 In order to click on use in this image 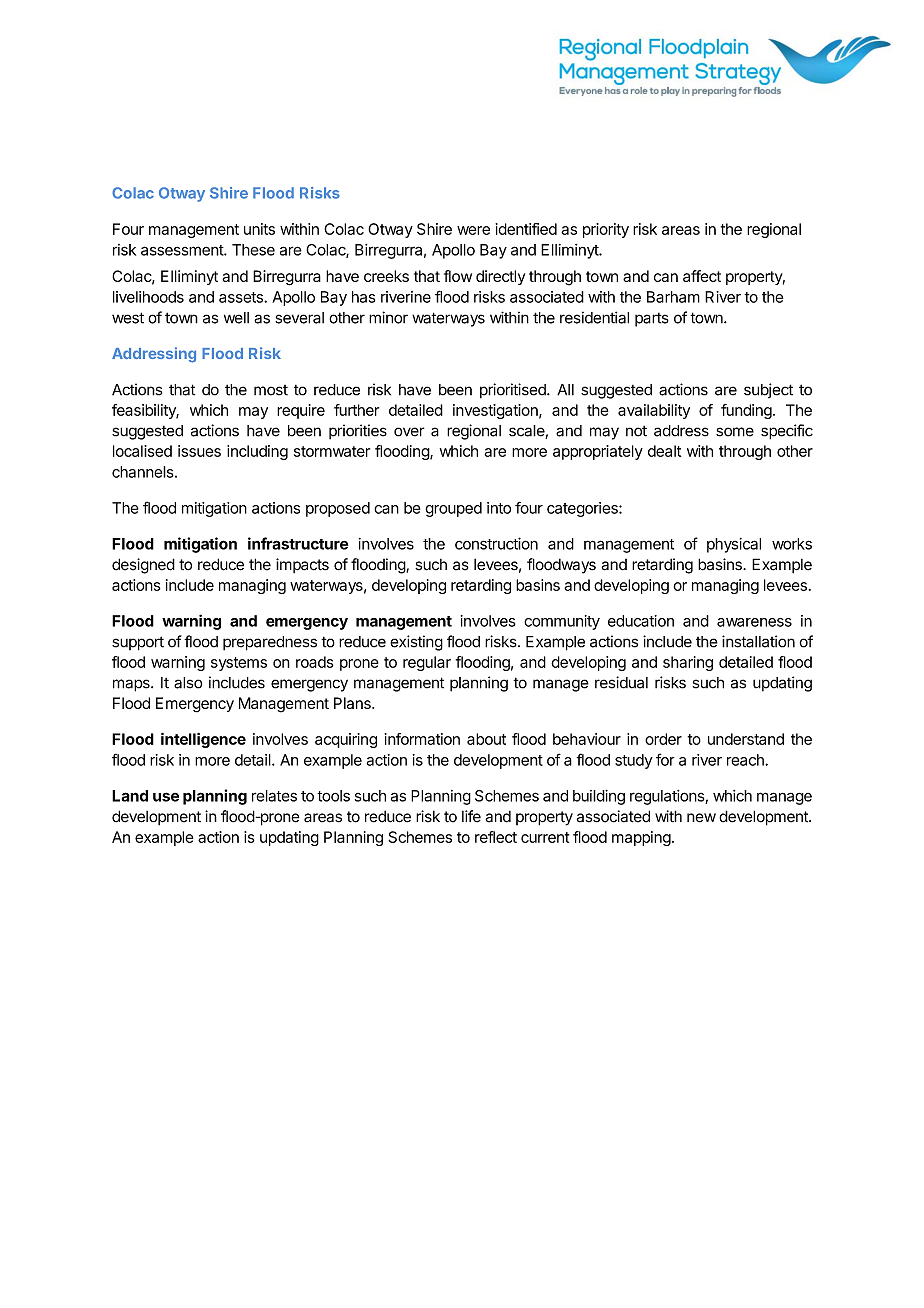, I will do `click(166, 797)`.
